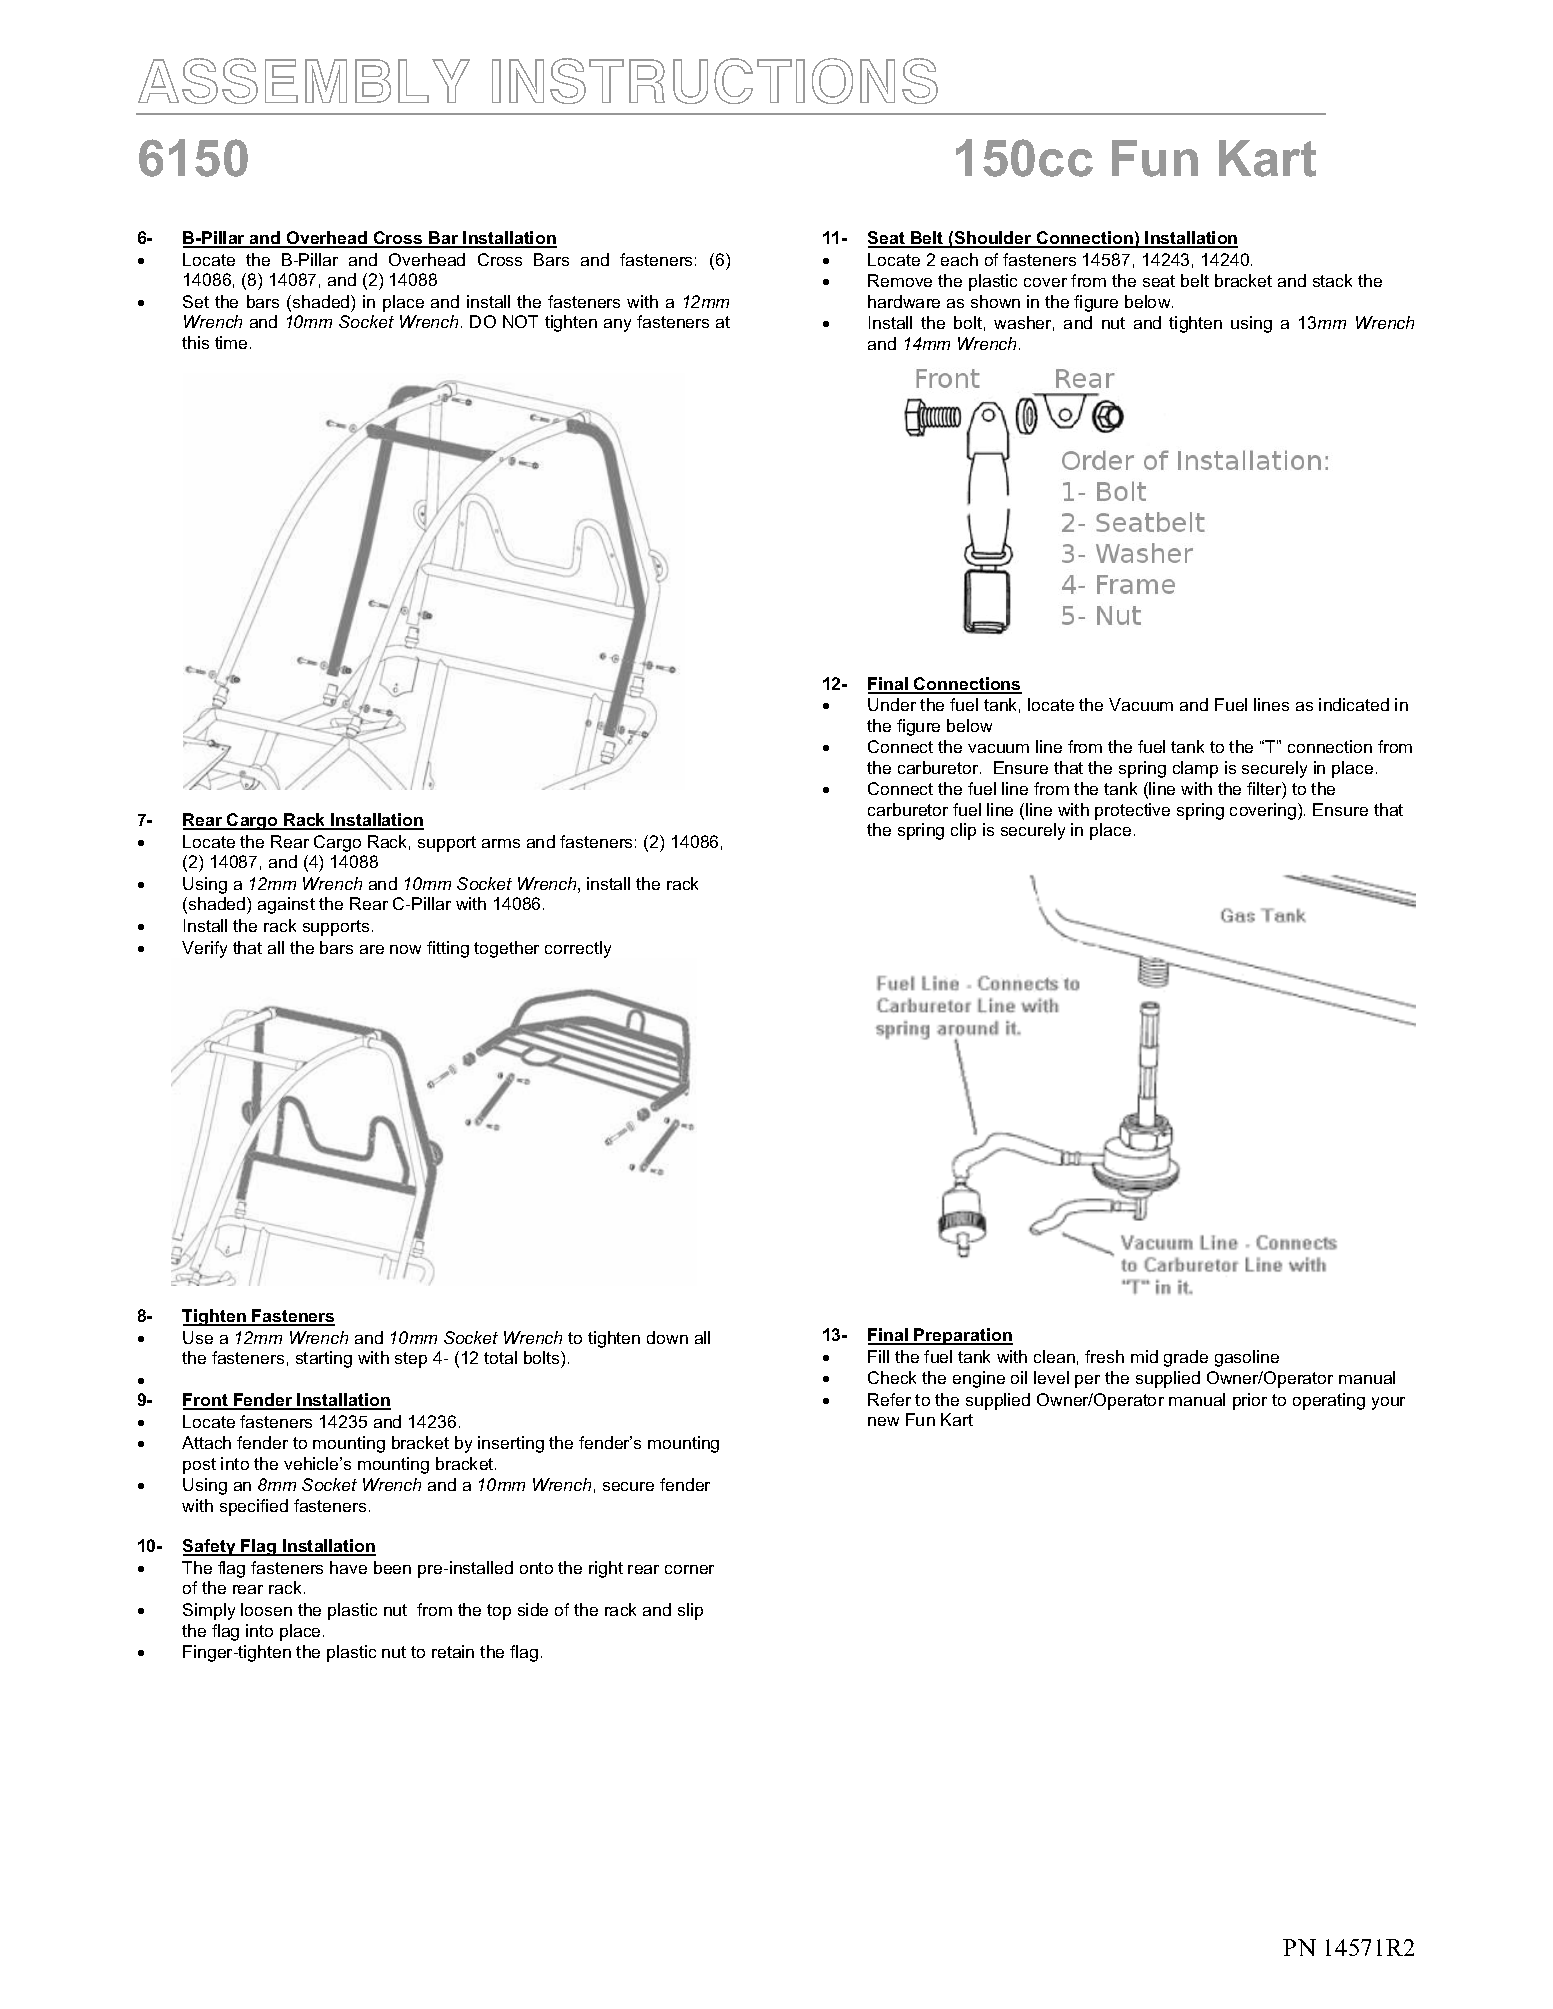 This screenshot has width=1553, height=2009. What do you see at coordinates (231, 342) in the screenshot?
I see `time` at bounding box center [231, 342].
